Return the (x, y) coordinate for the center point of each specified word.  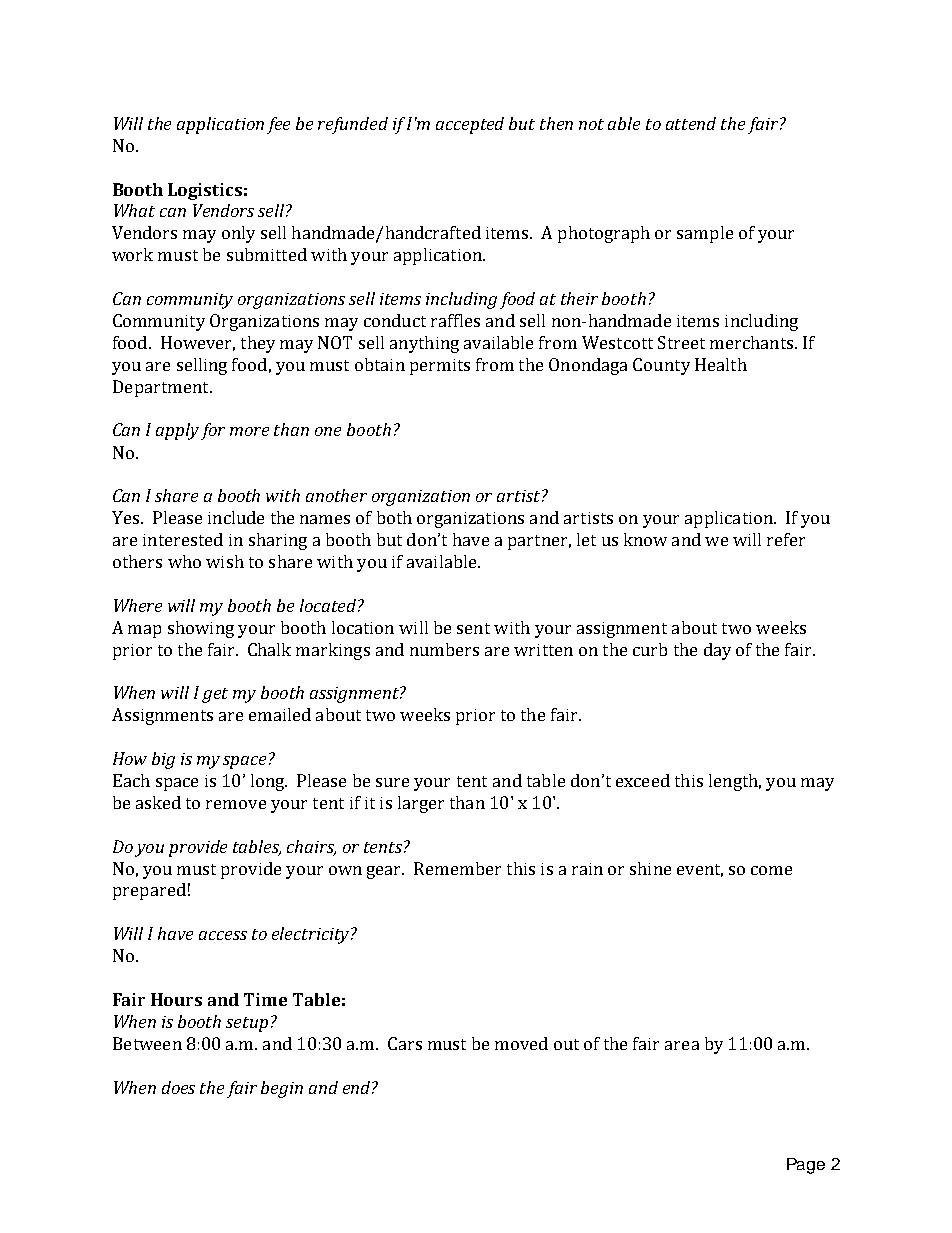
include (236, 517)
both (394, 517)
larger (421, 804)
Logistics (205, 191)
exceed (643, 780)
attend (691, 123)
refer (786, 539)
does (178, 1087)
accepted (470, 125)
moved (521, 1043)
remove (236, 804)
